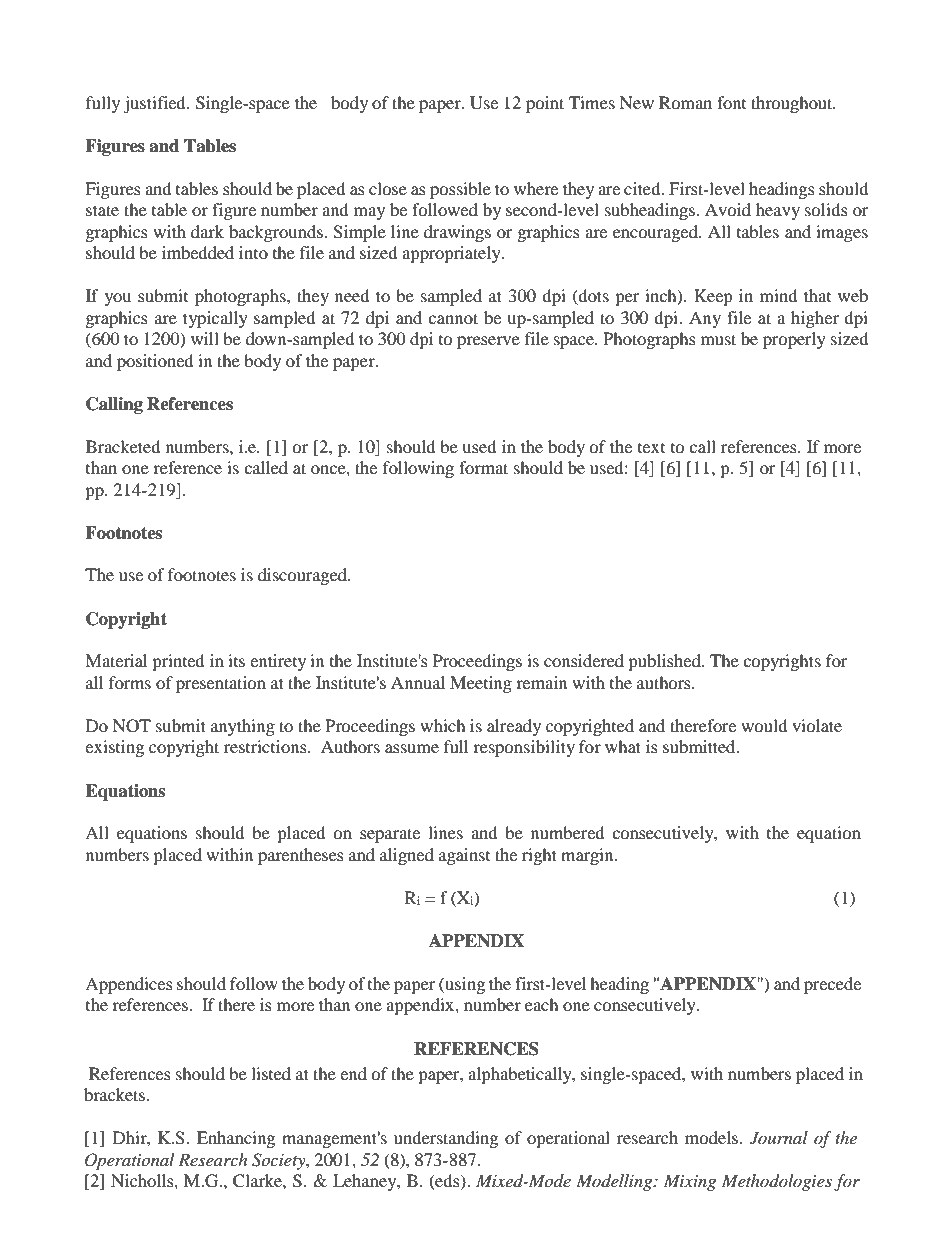 The height and width of the image is (1233, 952). Describe the element at coordinates (178, 662) in the image. I see `printed` at that location.
